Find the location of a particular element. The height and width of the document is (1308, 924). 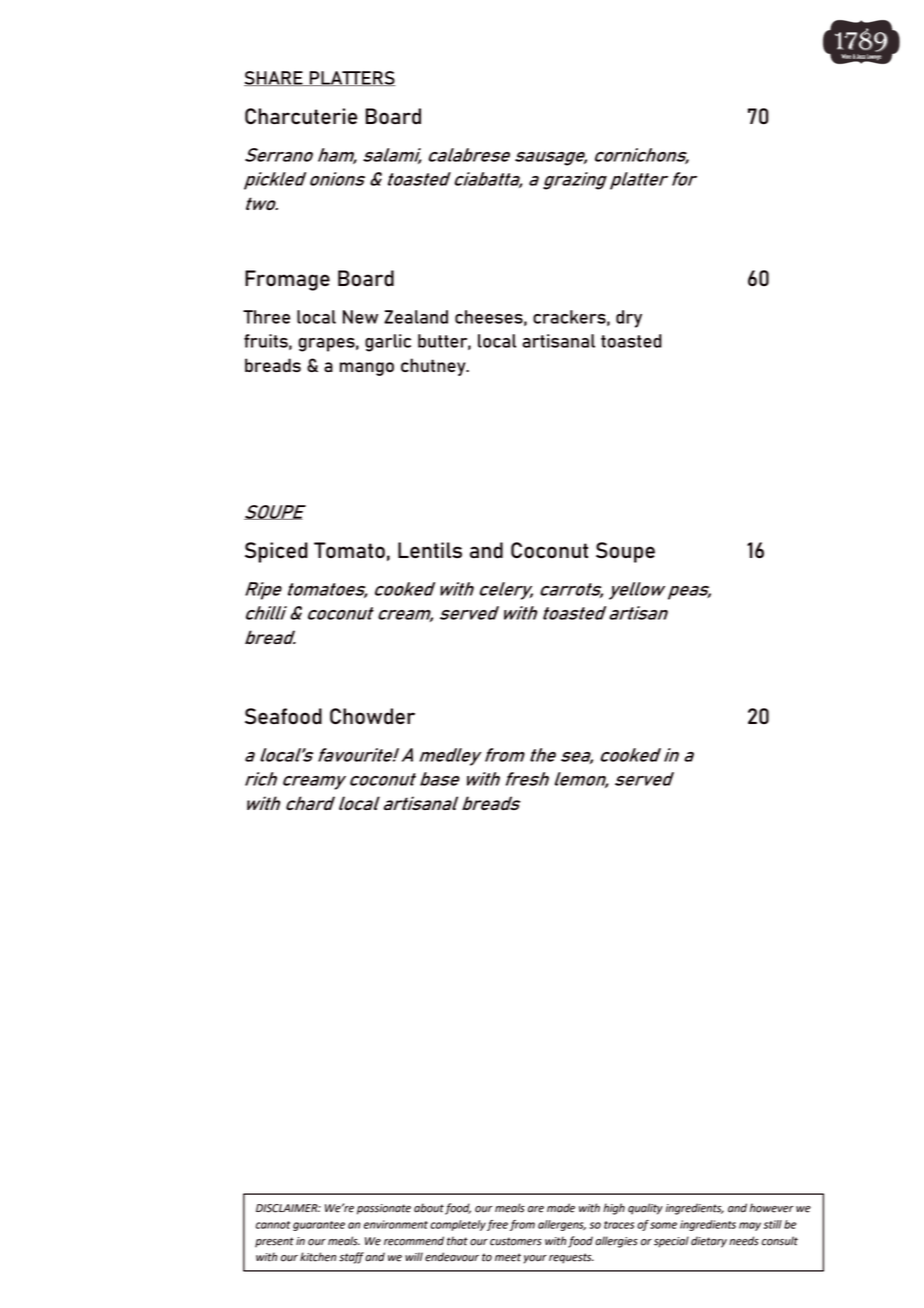

Spiced is located at coordinates (276, 552).
